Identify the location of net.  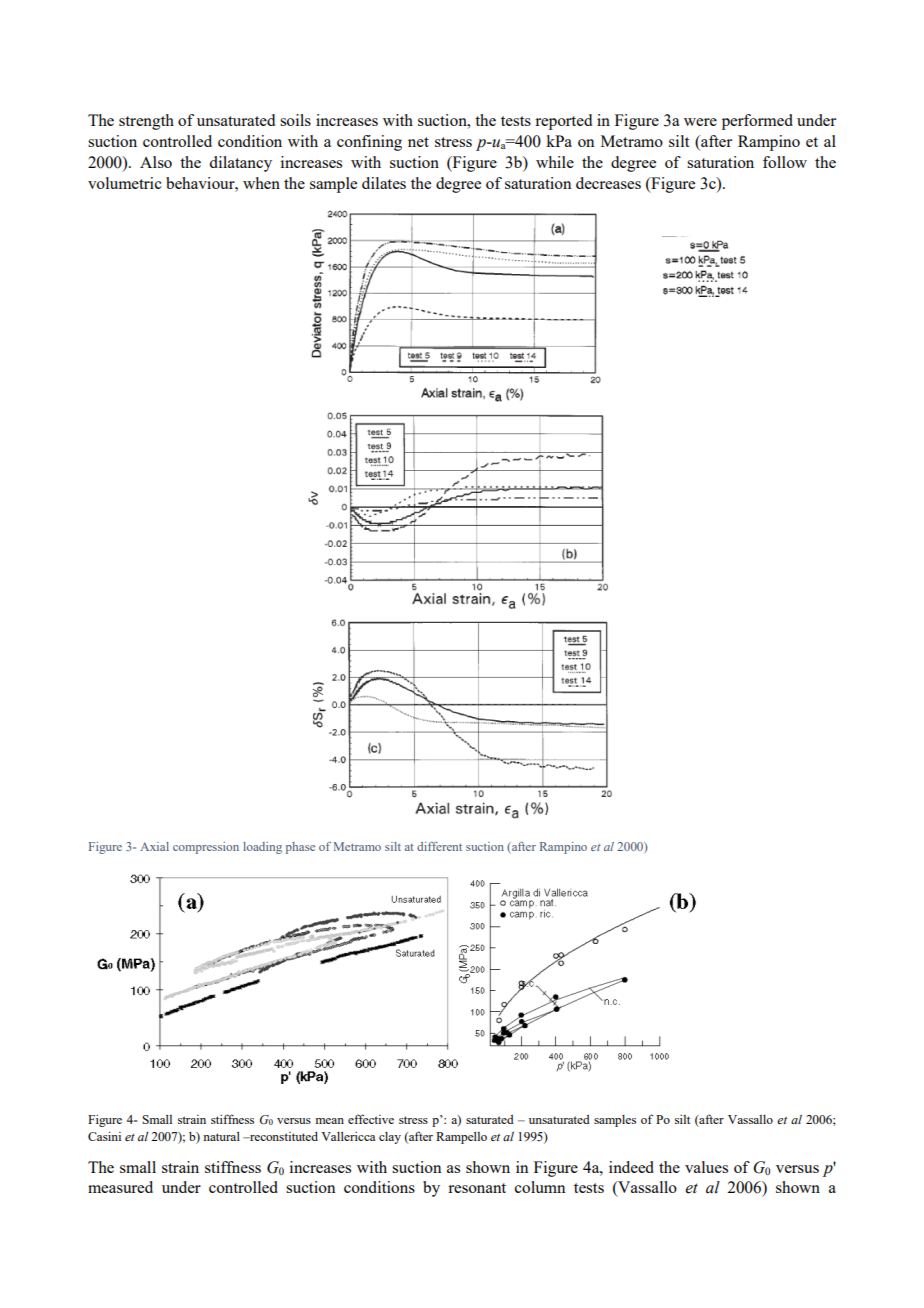
(418, 142).
